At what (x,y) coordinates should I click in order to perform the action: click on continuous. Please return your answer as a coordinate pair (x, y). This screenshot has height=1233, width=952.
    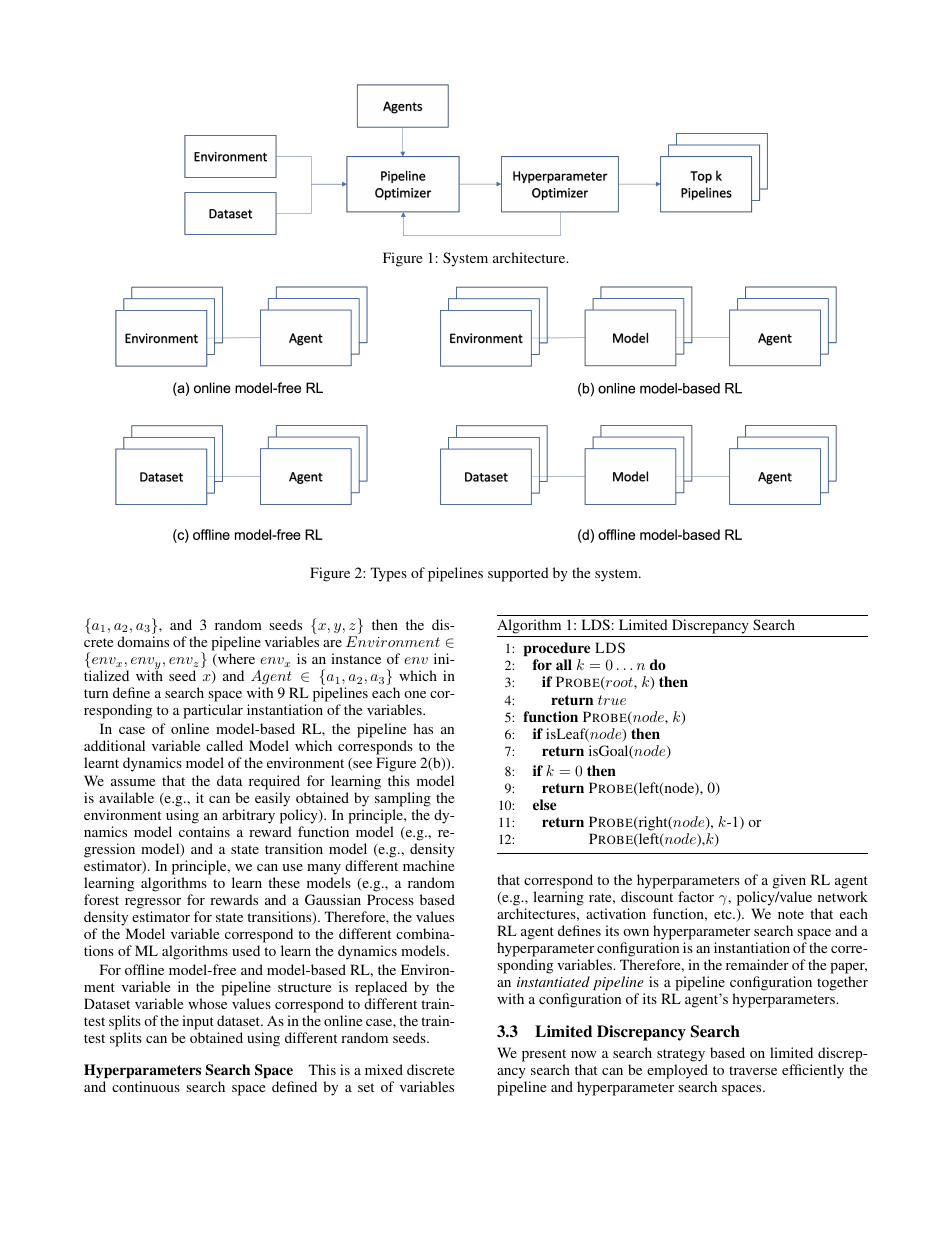
    Looking at the image, I should click on (146, 1086).
